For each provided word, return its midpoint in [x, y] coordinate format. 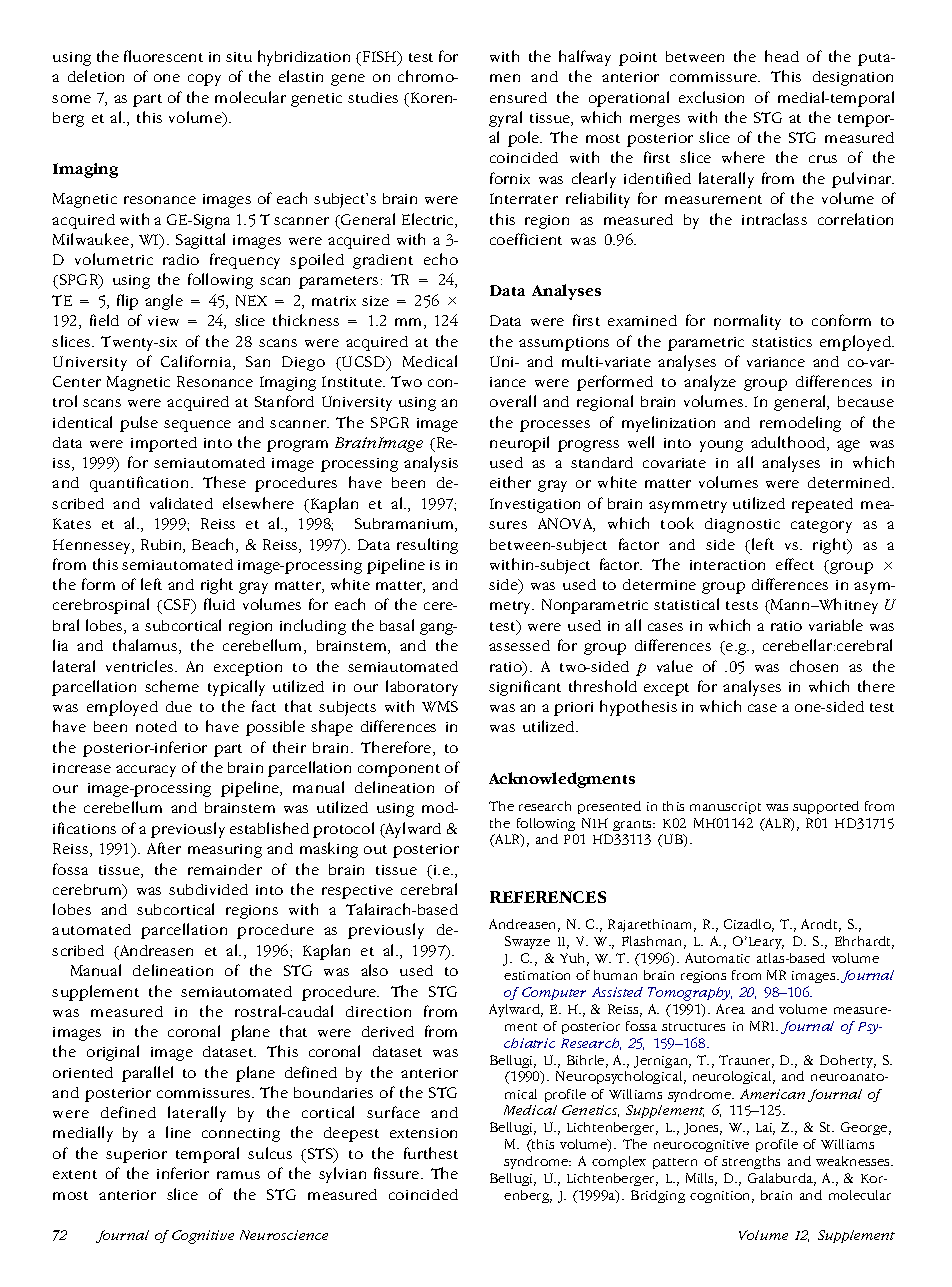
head [782, 56]
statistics [782, 342]
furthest [431, 1153]
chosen [814, 666]
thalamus [146, 646]
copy [204, 80]
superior [136, 1156]
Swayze [527, 942]
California [197, 362]
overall [513, 401]
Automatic [717, 958]
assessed [519, 645]
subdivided [208, 889]
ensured [518, 97]
